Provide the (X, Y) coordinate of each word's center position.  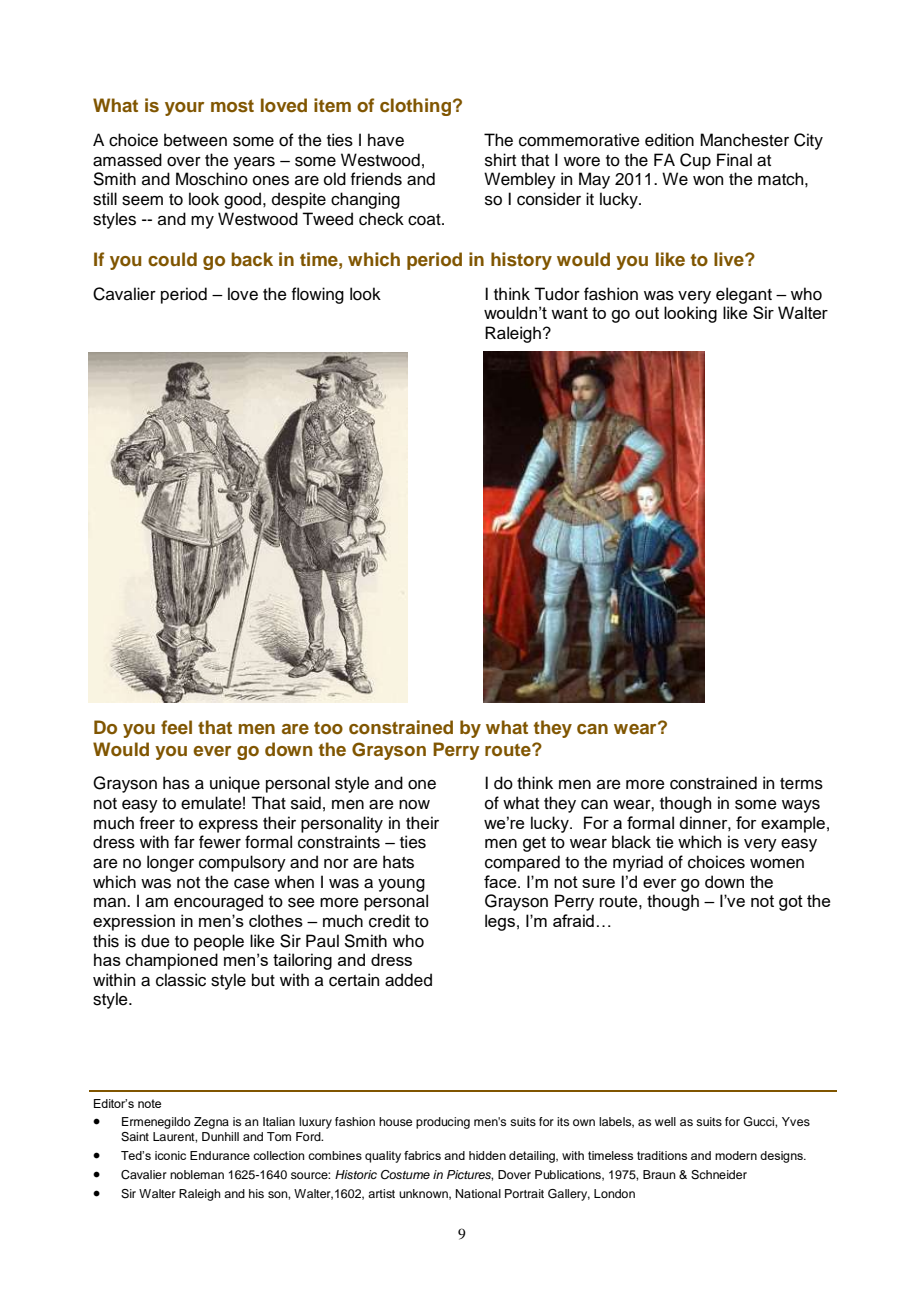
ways (801, 806)
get (534, 844)
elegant (744, 295)
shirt (500, 160)
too (328, 728)
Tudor (557, 294)
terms (801, 784)
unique (235, 784)
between (195, 140)
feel (176, 727)
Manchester (744, 140)
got (791, 903)
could (172, 259)
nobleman (197, 1174)
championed (172, 961)
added (408, 980)
